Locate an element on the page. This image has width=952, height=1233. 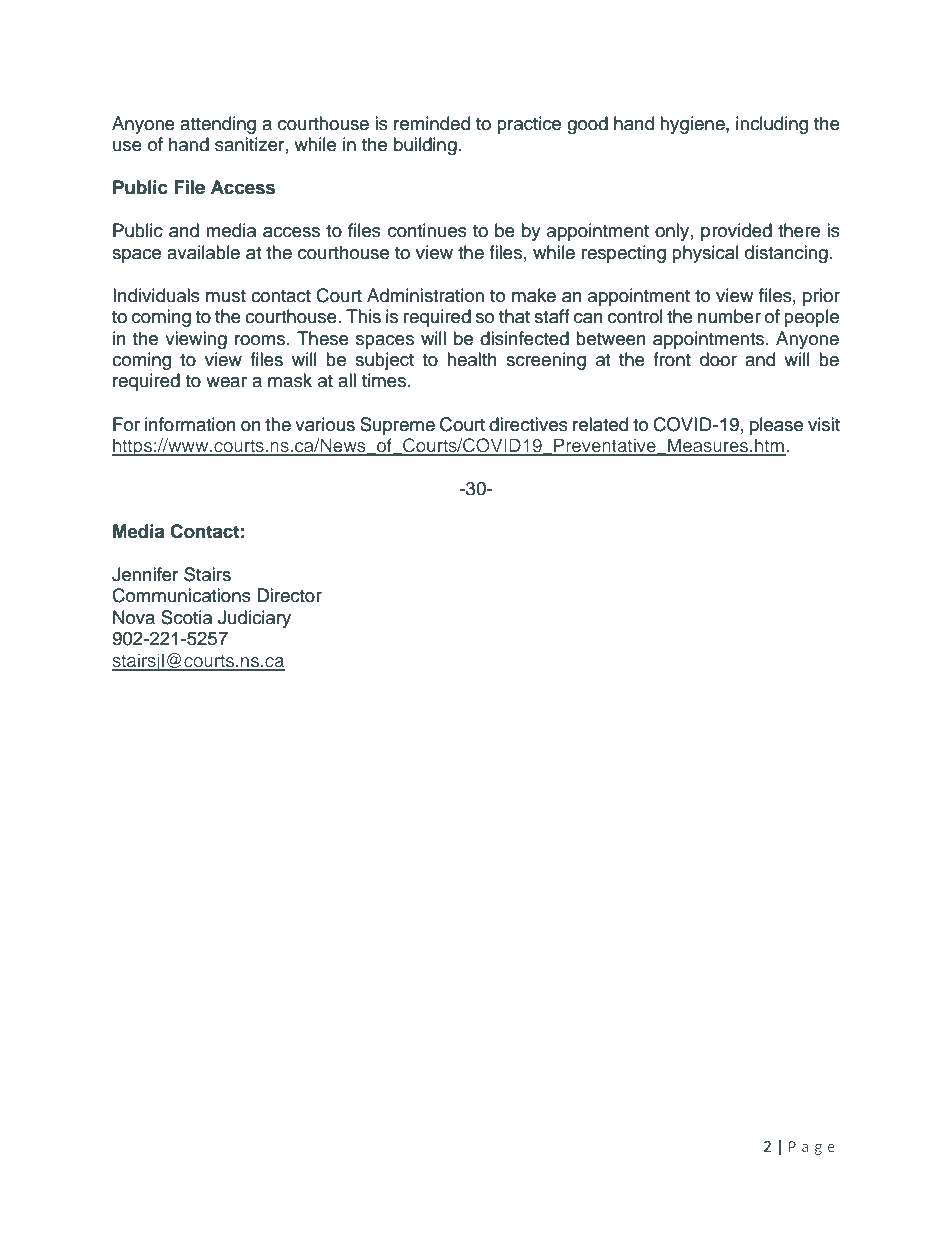
that is located at coordinates (514, 316).
